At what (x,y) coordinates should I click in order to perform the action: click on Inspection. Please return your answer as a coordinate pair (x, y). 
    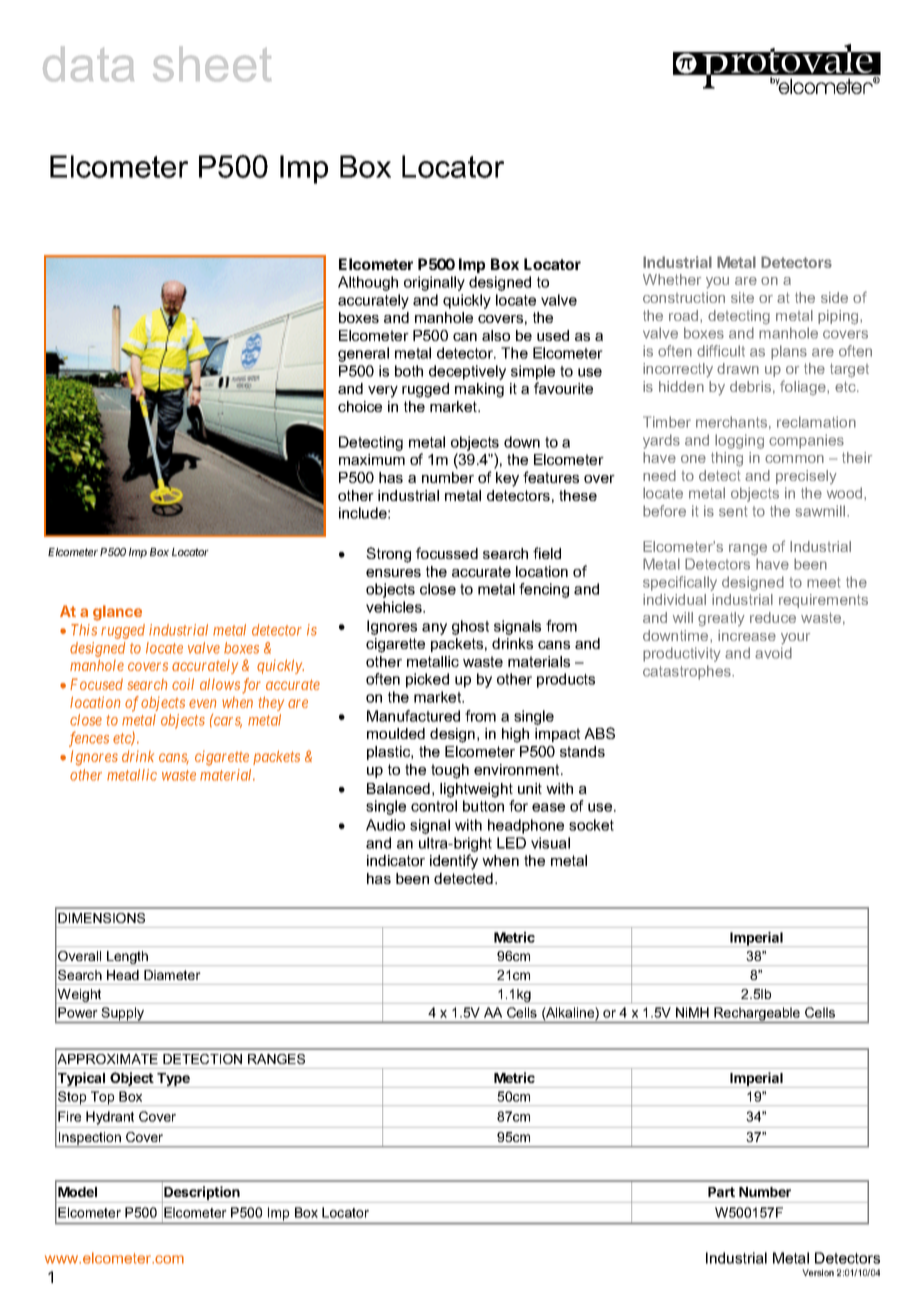
    Looking at the image, I should click on (90, 1139).
